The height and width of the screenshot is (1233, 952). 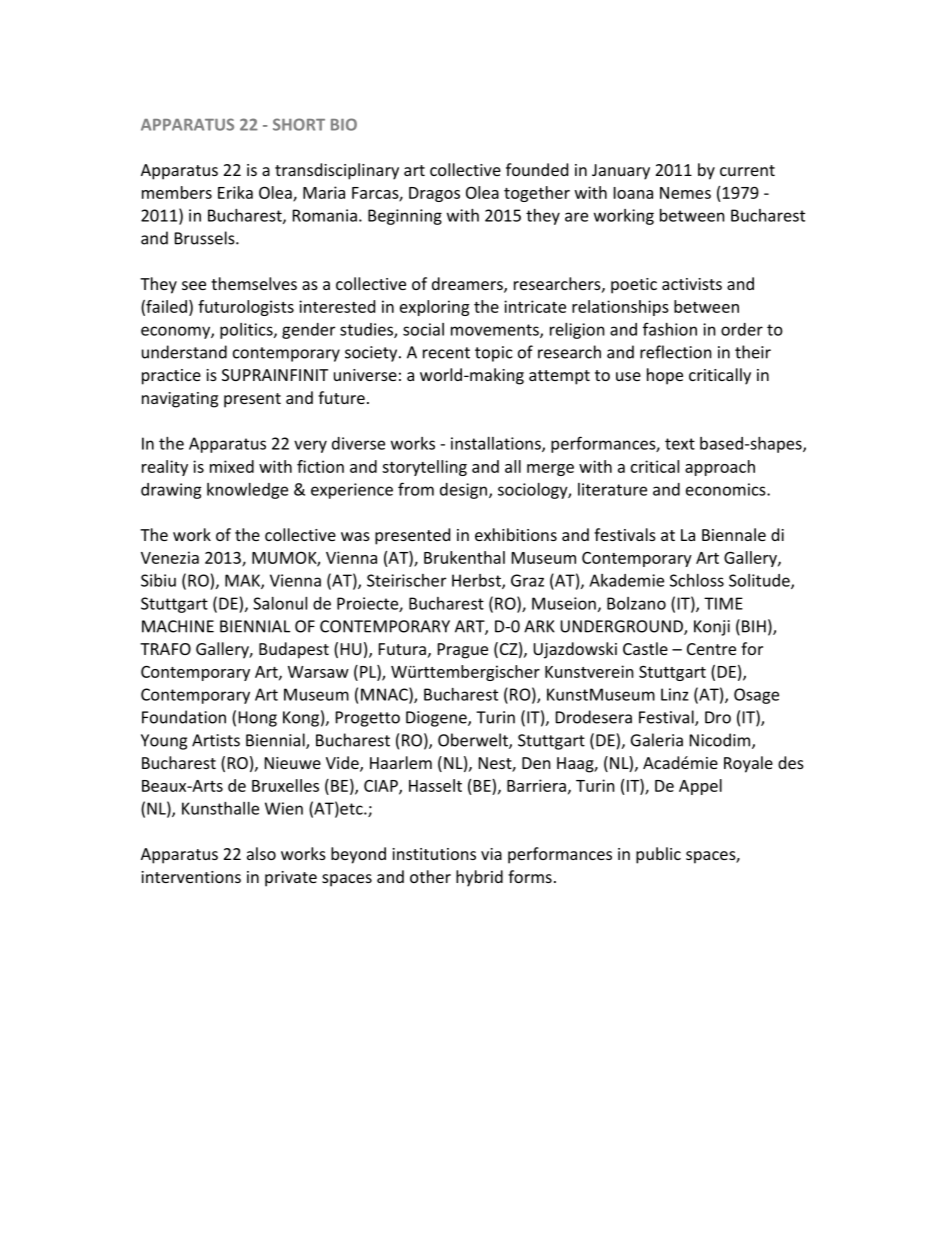 I want to click on economics, so click(x=727, y=489).
